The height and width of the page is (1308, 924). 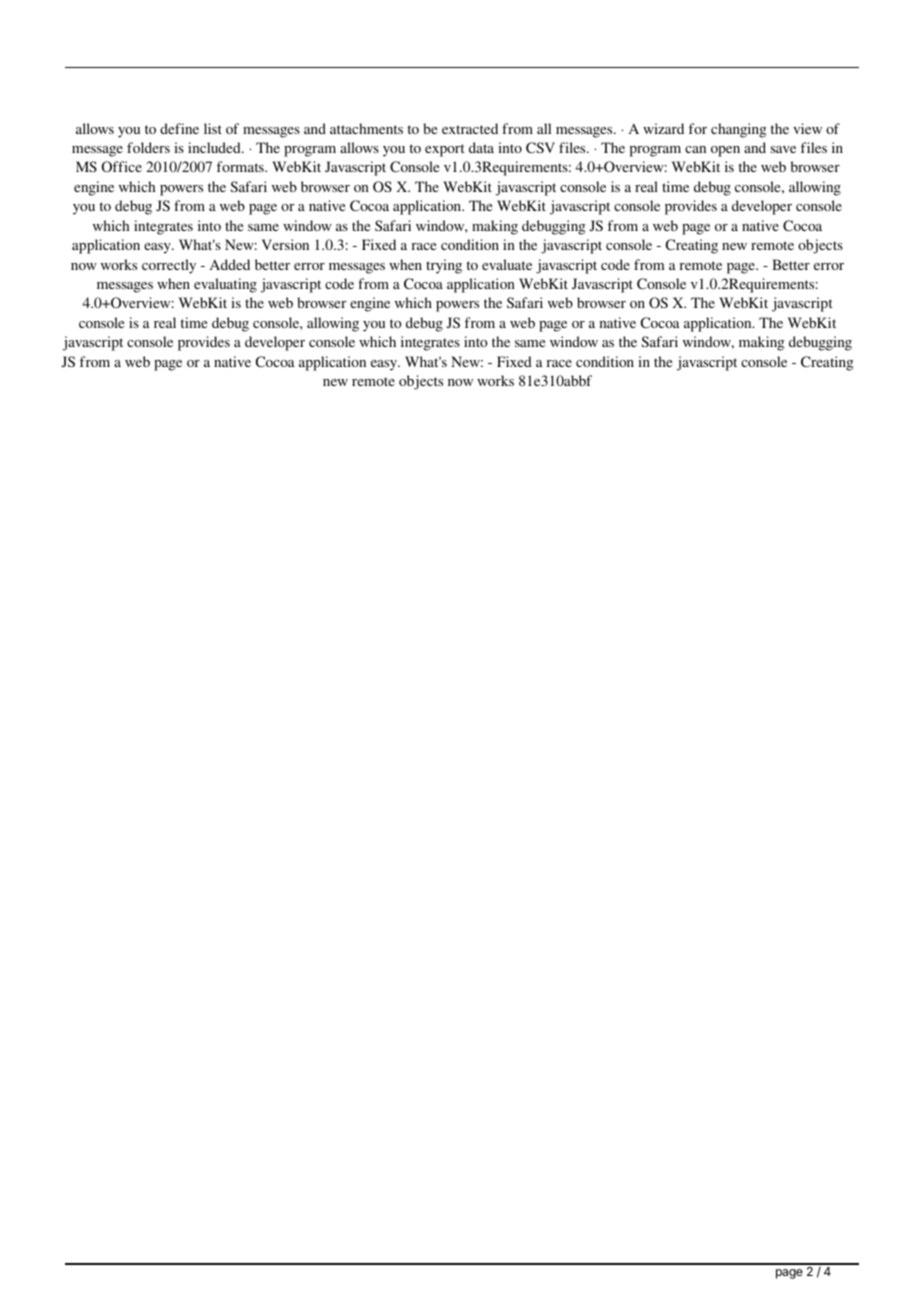 What do you see at coordinates (213, 128) in the page?
I see `list` at bounding box center [213, 128].
